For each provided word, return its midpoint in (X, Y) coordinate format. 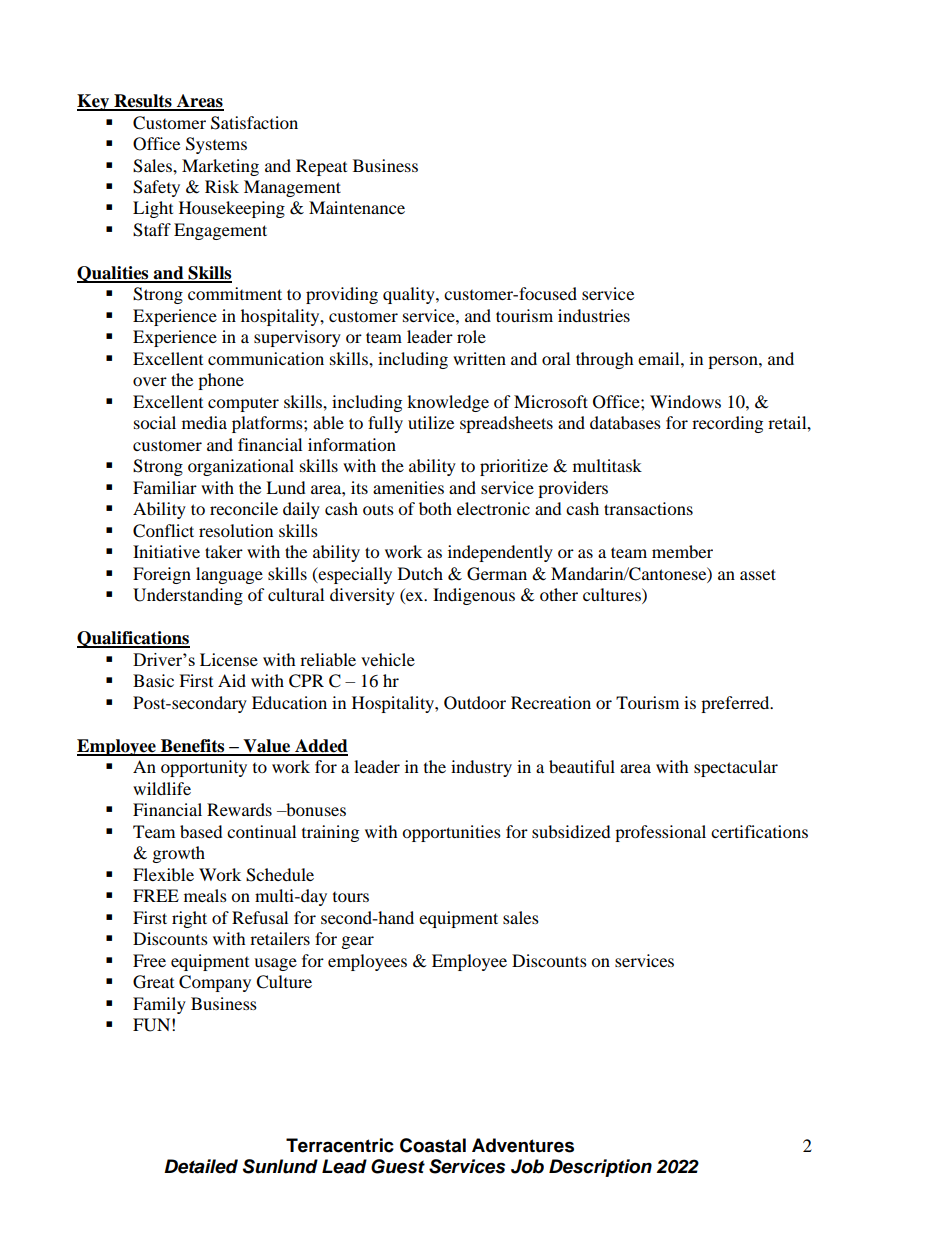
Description (600, 1168)
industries (594, 315)
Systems (216, 145)
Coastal (433, 1145)
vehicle (388, 659)
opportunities (451, 833)
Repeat (321, 167)
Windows (685, 401)
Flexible (163, 874)
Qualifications (133, 639)
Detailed (201, 1166)
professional (660, 833)
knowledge (448, 403)
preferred (736, 704)
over (150, 381)
